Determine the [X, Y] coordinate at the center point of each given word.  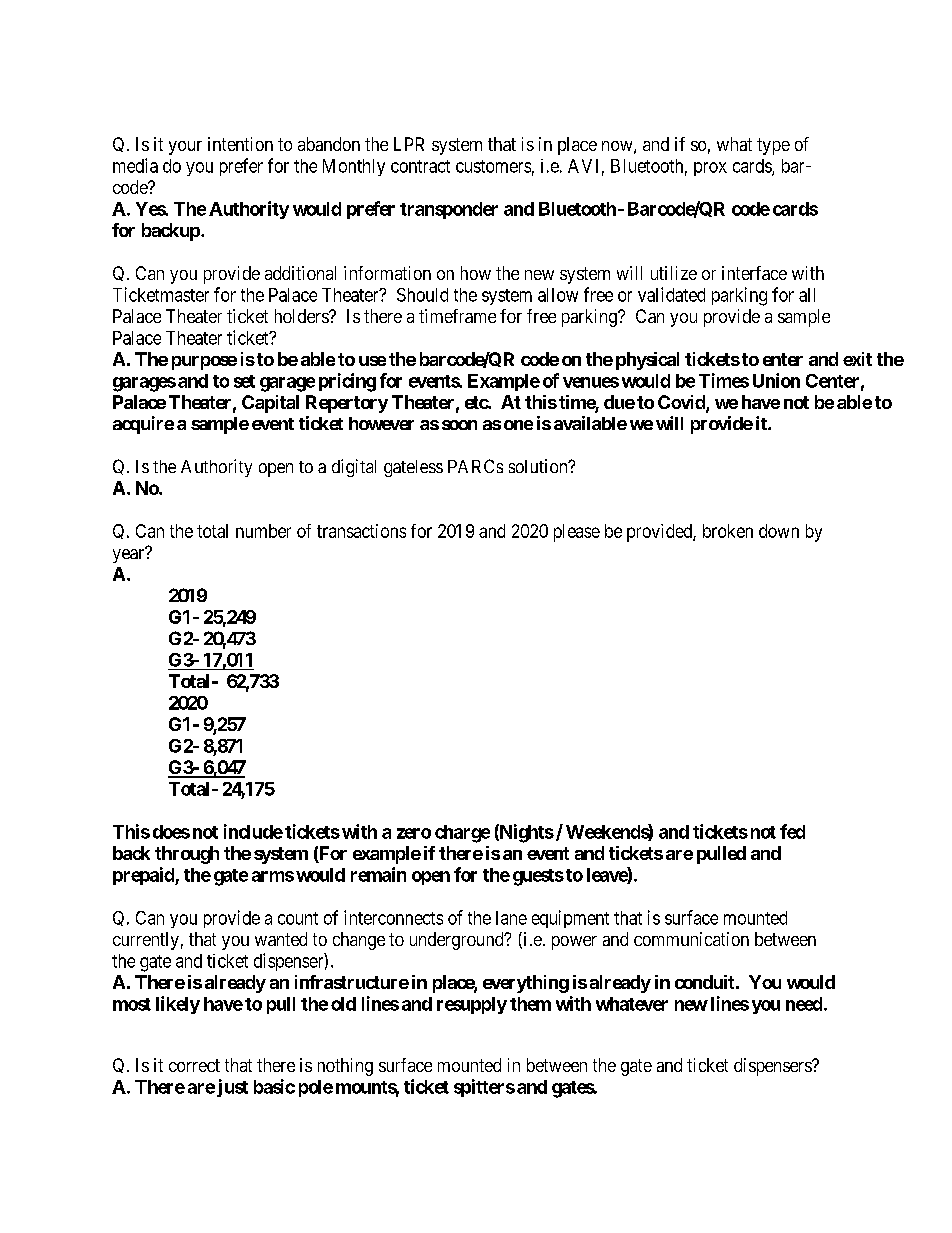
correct [194, 1065]
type [773, 146]
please [577, 533]
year [130, 555]
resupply [472, 1005]
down [779, 531]
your [185, 148]
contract [420, 166]
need [804, 1004]
